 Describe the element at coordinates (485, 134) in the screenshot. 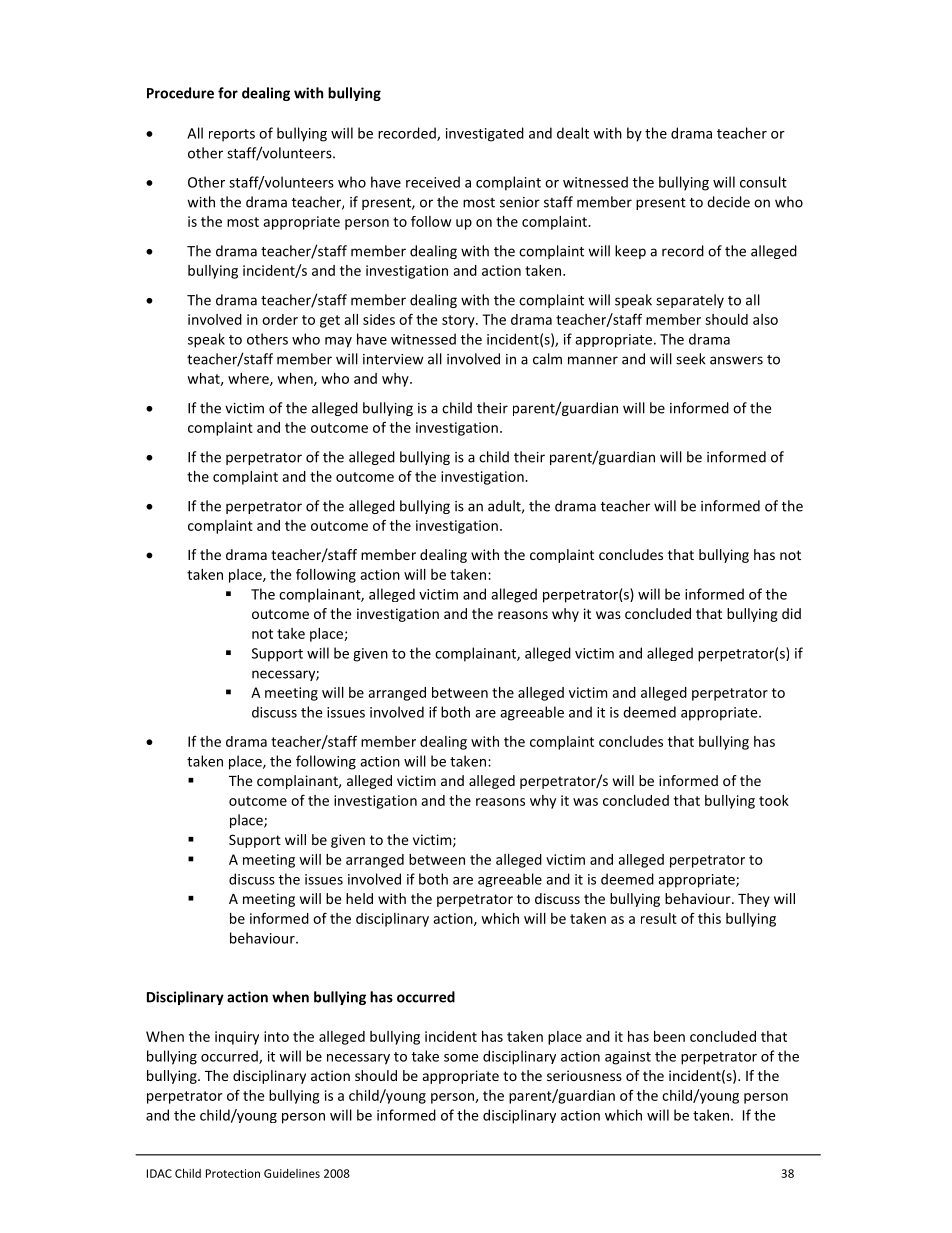

I see `investigated` at that location.
